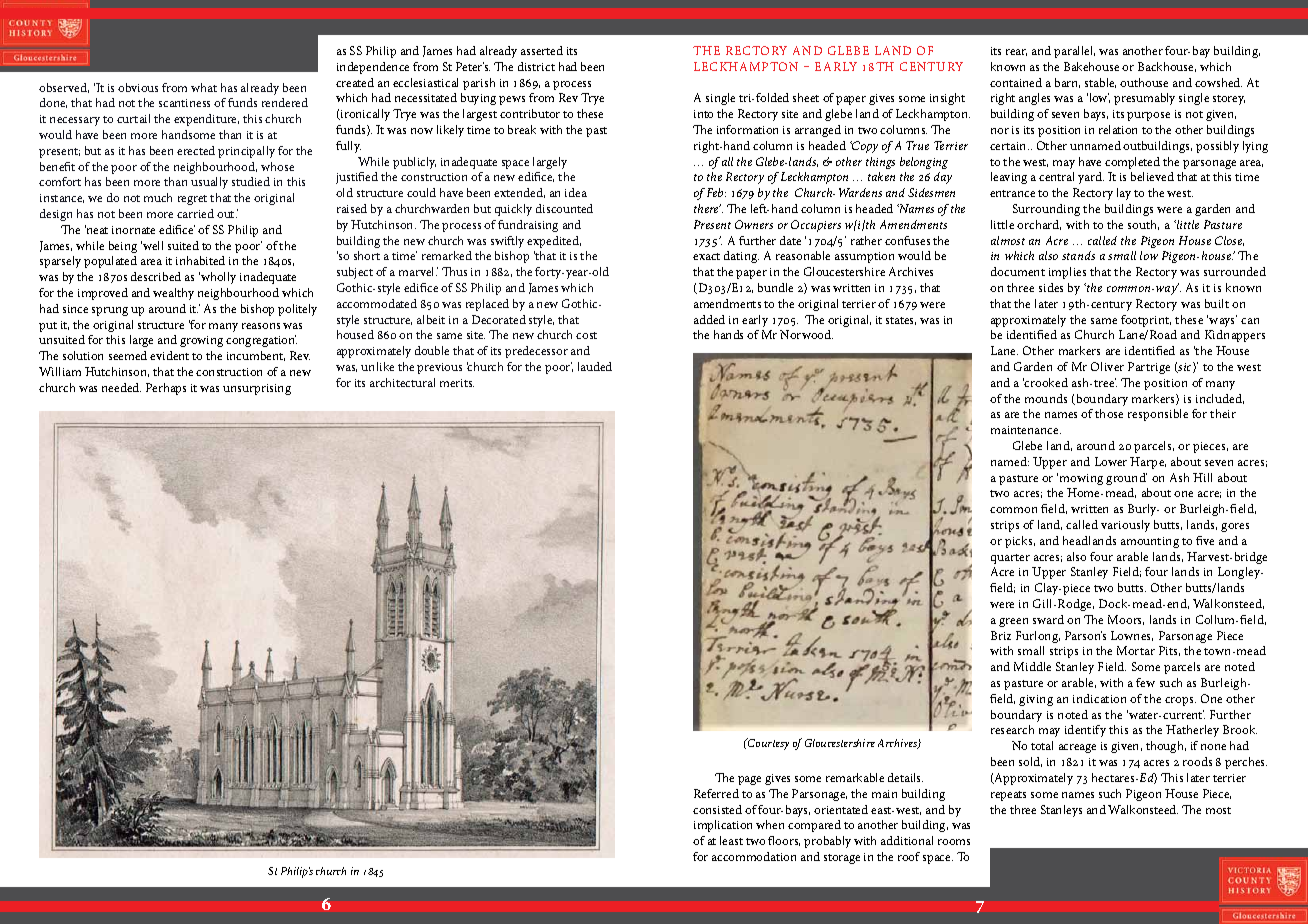  Describe the element at coordinates (536, 66) in the screenshot. I see `district` at that location.
